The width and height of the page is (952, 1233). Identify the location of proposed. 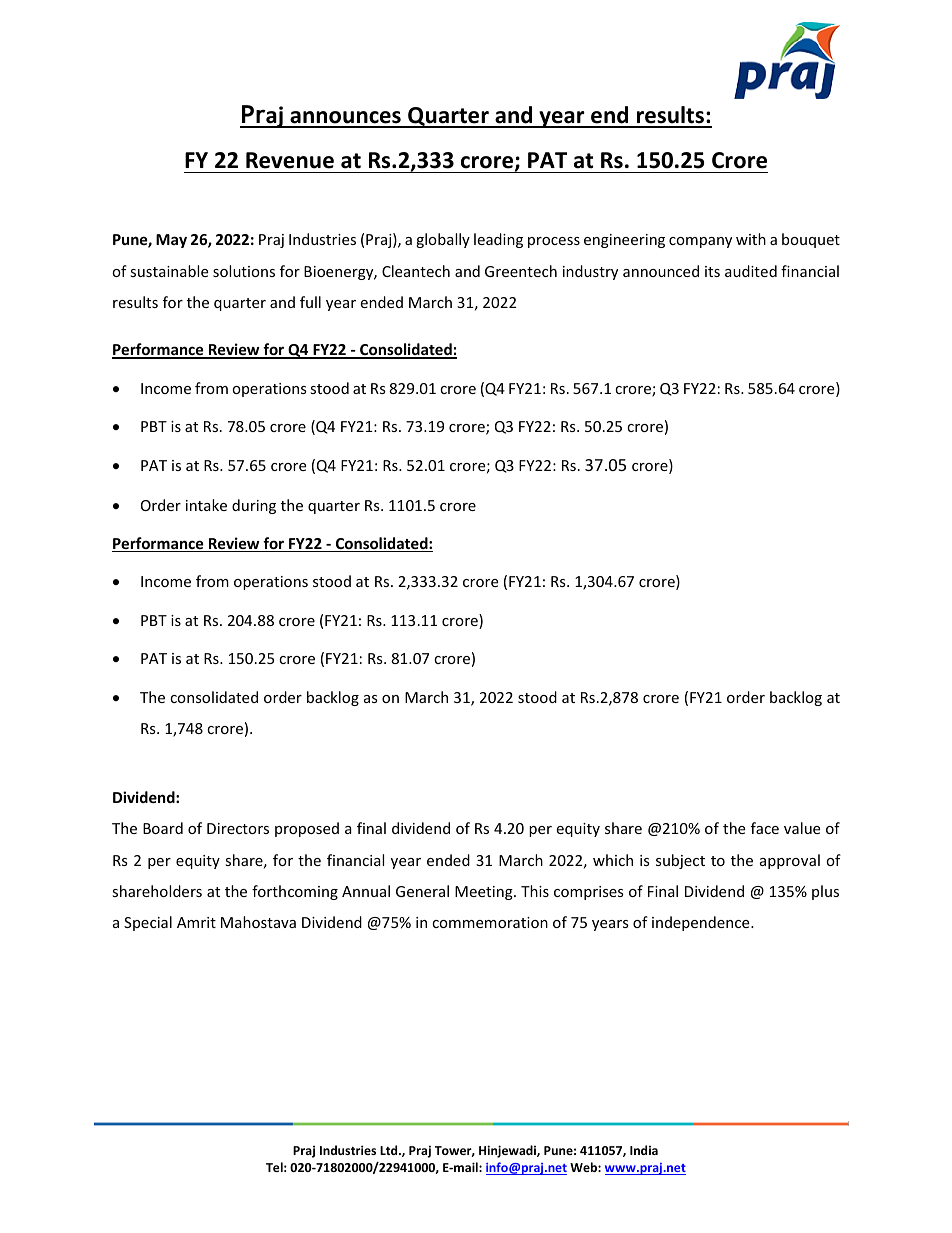
(307, 829).
